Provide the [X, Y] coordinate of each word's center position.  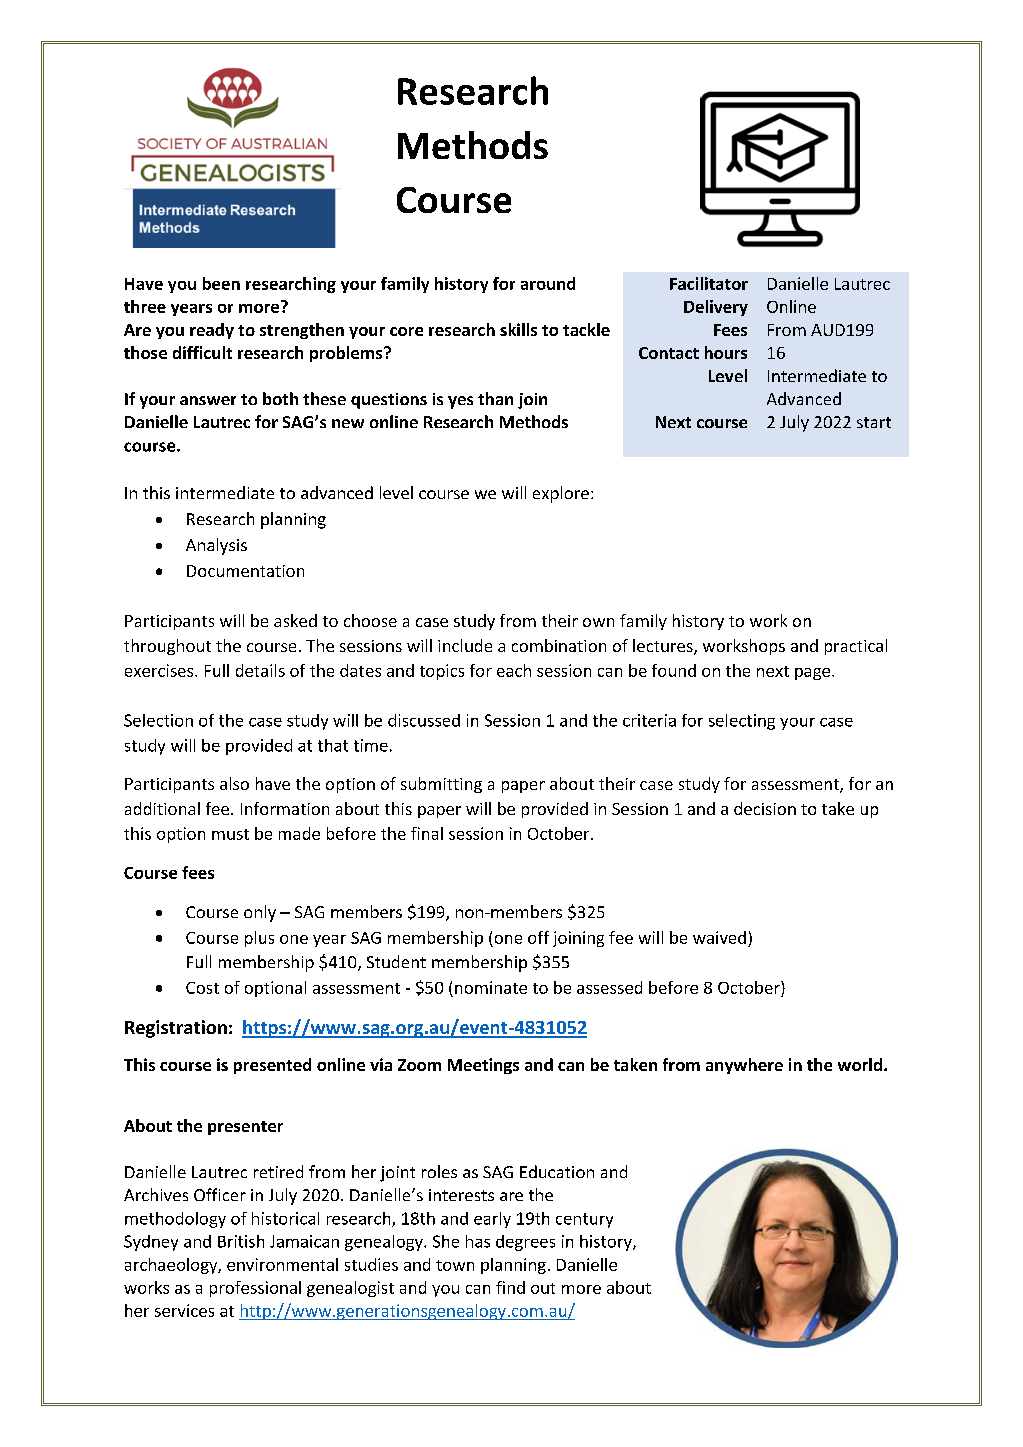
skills [518, 329]
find [510, 1287]
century [584, 1220]
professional [255, 1289]
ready [212, 331]
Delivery [716, 308]
